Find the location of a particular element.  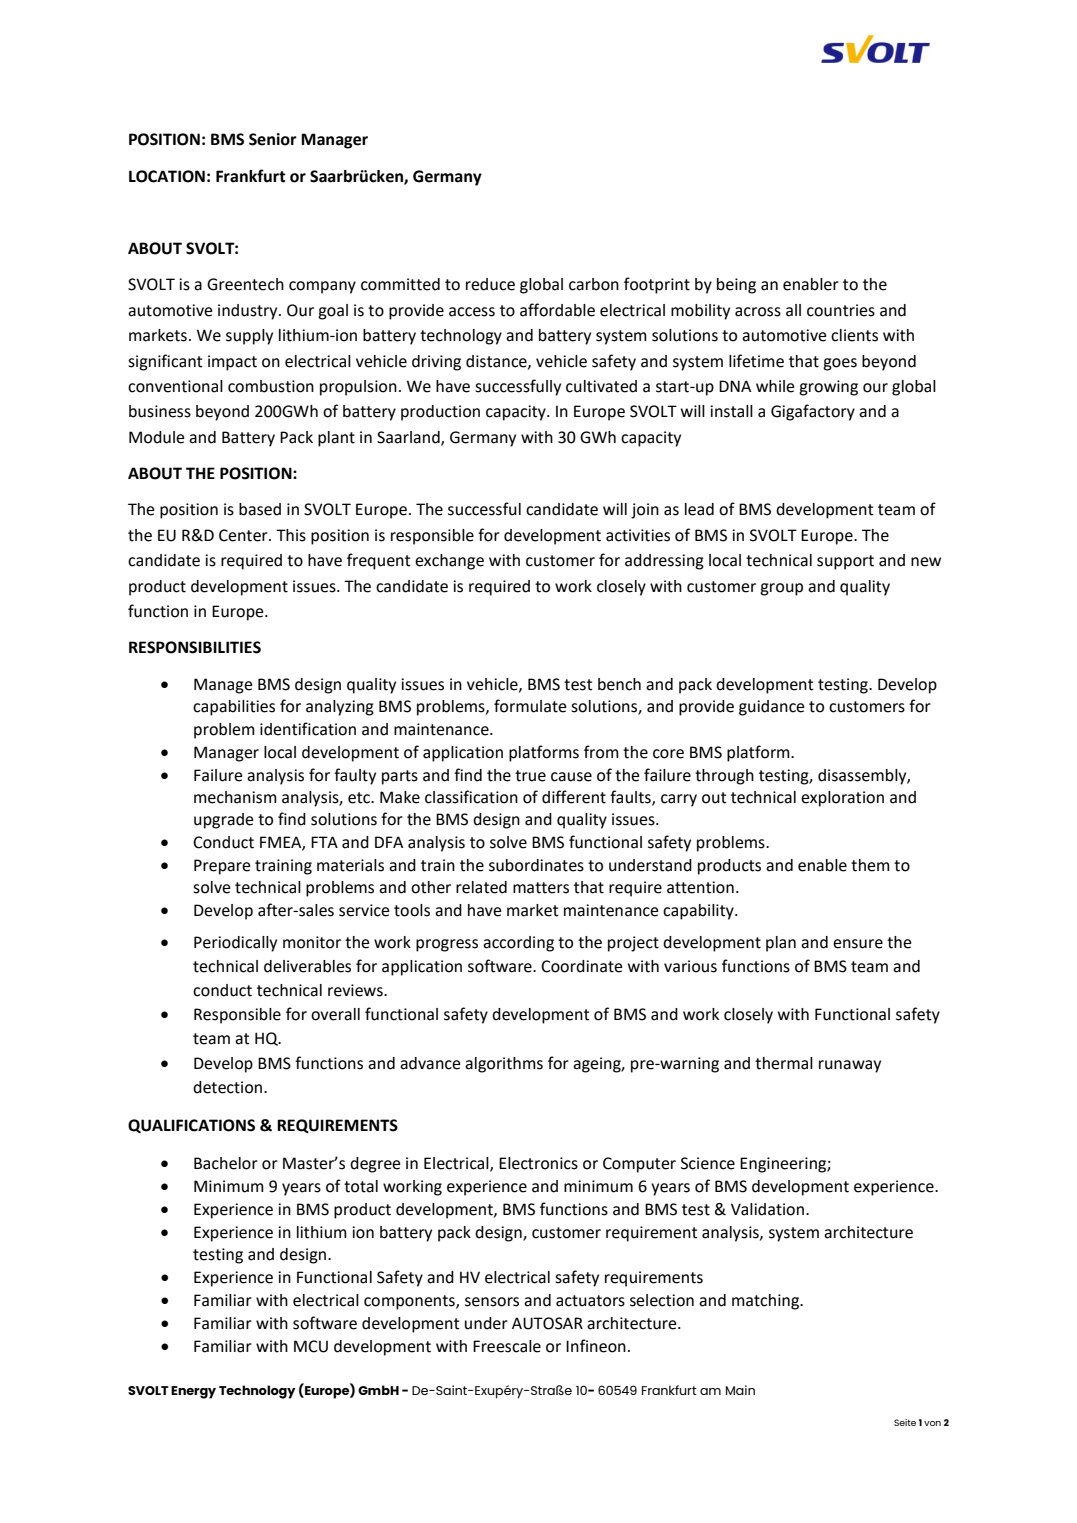

Seite is located at coordinates (905, 1422).
